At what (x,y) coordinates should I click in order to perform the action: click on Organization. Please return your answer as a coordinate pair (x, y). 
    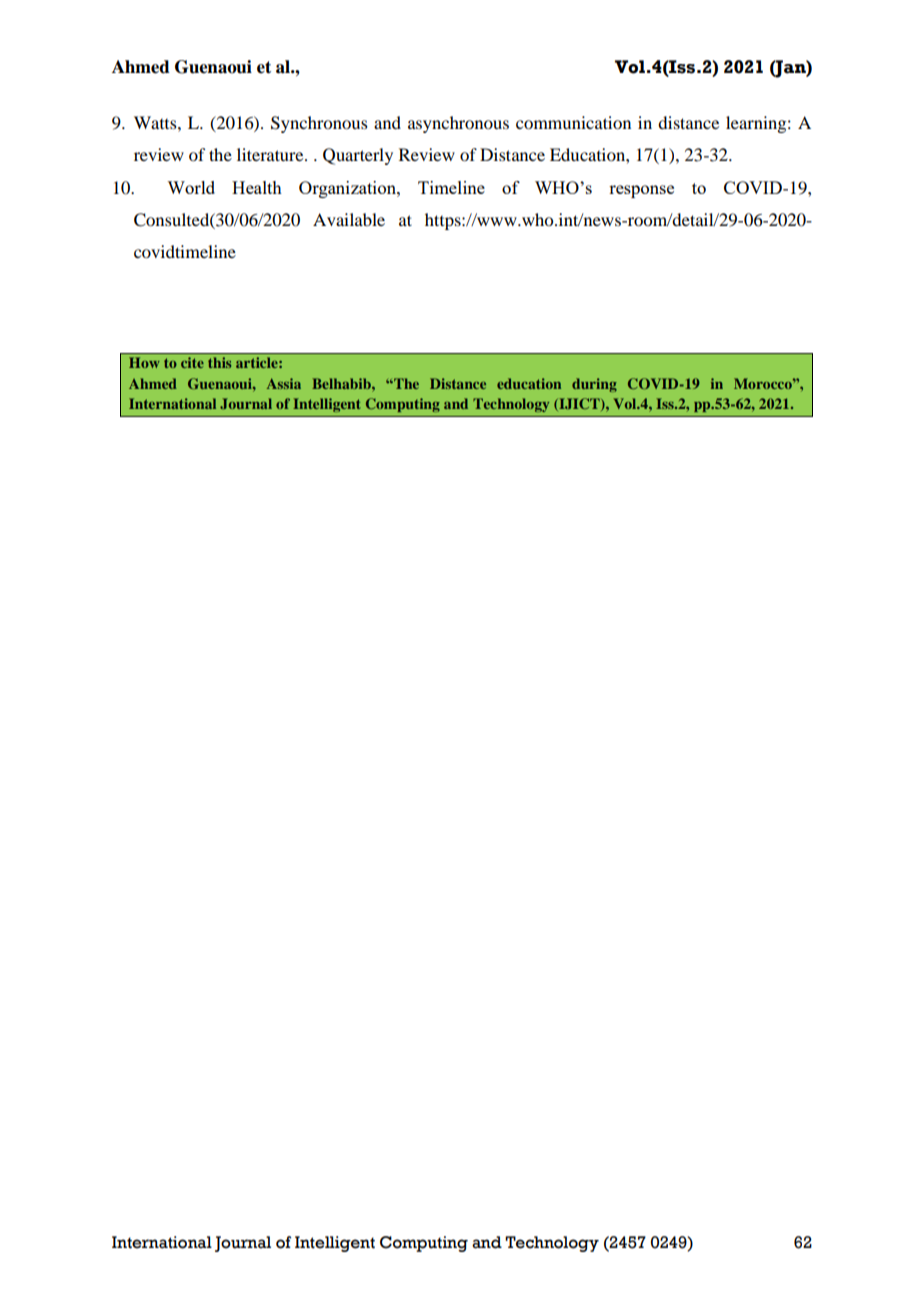
    Looking at the image, I should click on (348, 189).
